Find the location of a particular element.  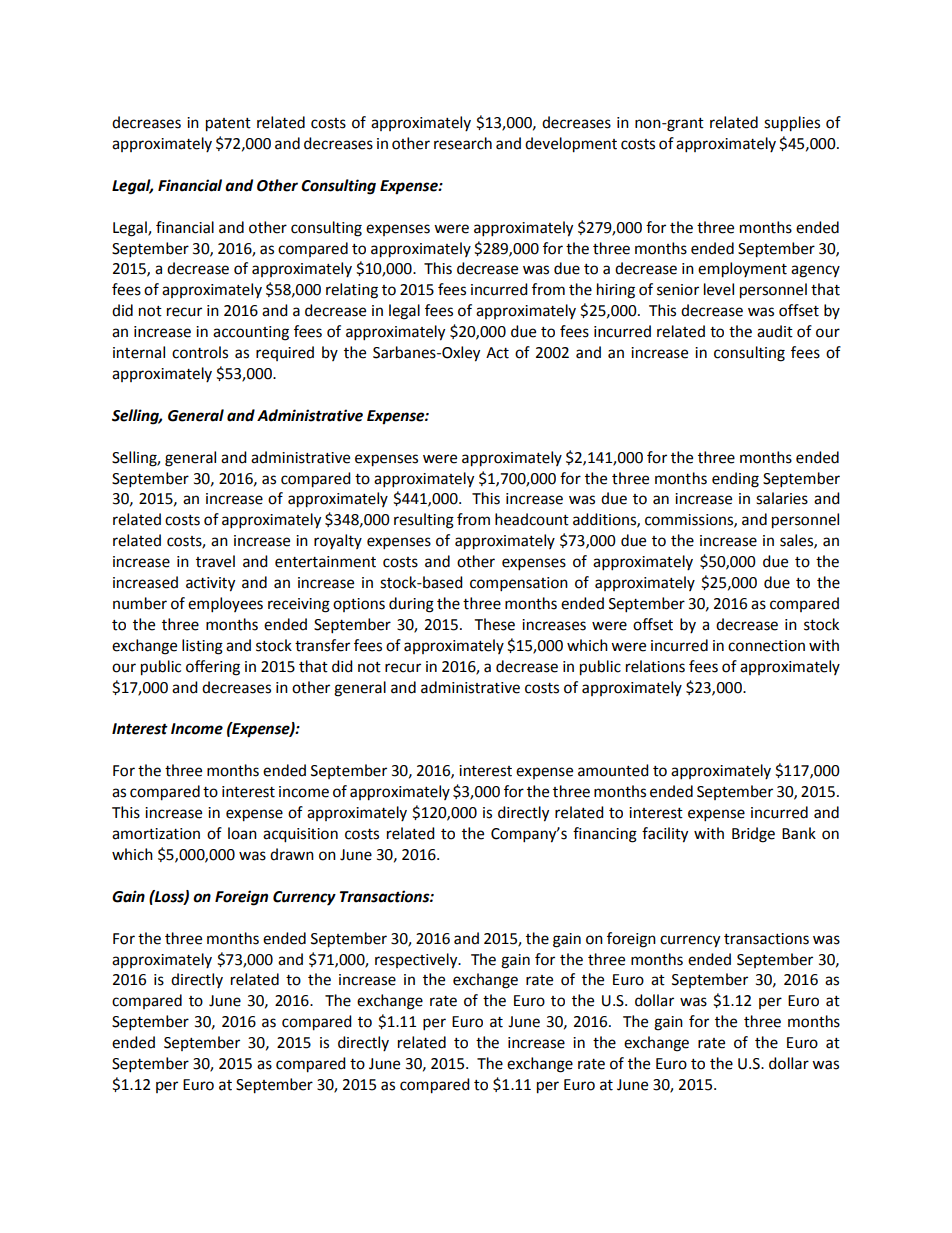

These is located at coordinates (495, 624).
